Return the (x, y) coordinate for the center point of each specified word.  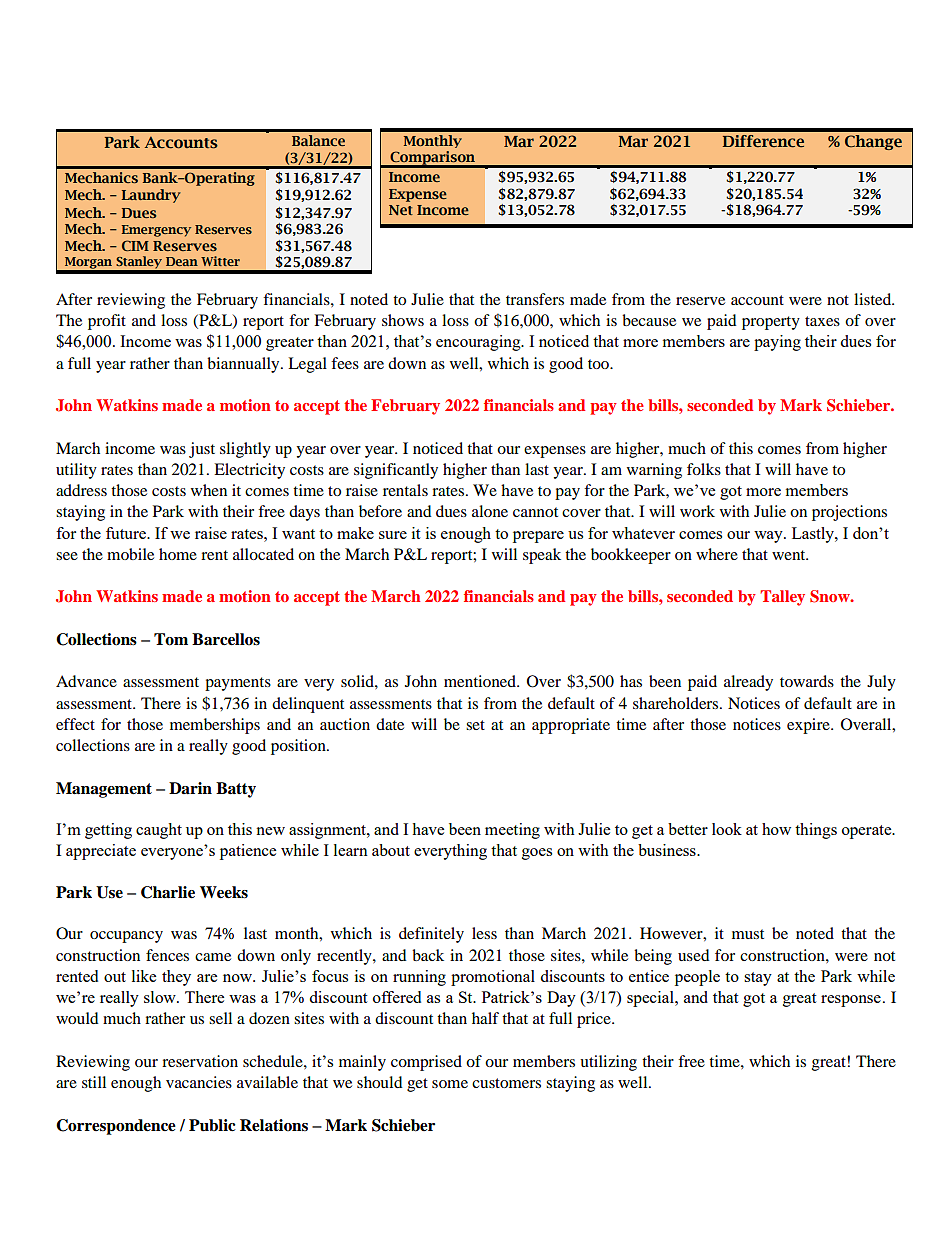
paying (777, 343)
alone (490, 511)
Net (401, 210)
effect (75, 724)
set (475, 725)
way (769, 537)
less (484, 933)
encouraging (479, 343)
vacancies (199, 1082)
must (748, 934)
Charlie (168, 892)
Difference (763, 141)
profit (107, 322)
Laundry (151, 196)
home (178, 554)
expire (809, 726)
